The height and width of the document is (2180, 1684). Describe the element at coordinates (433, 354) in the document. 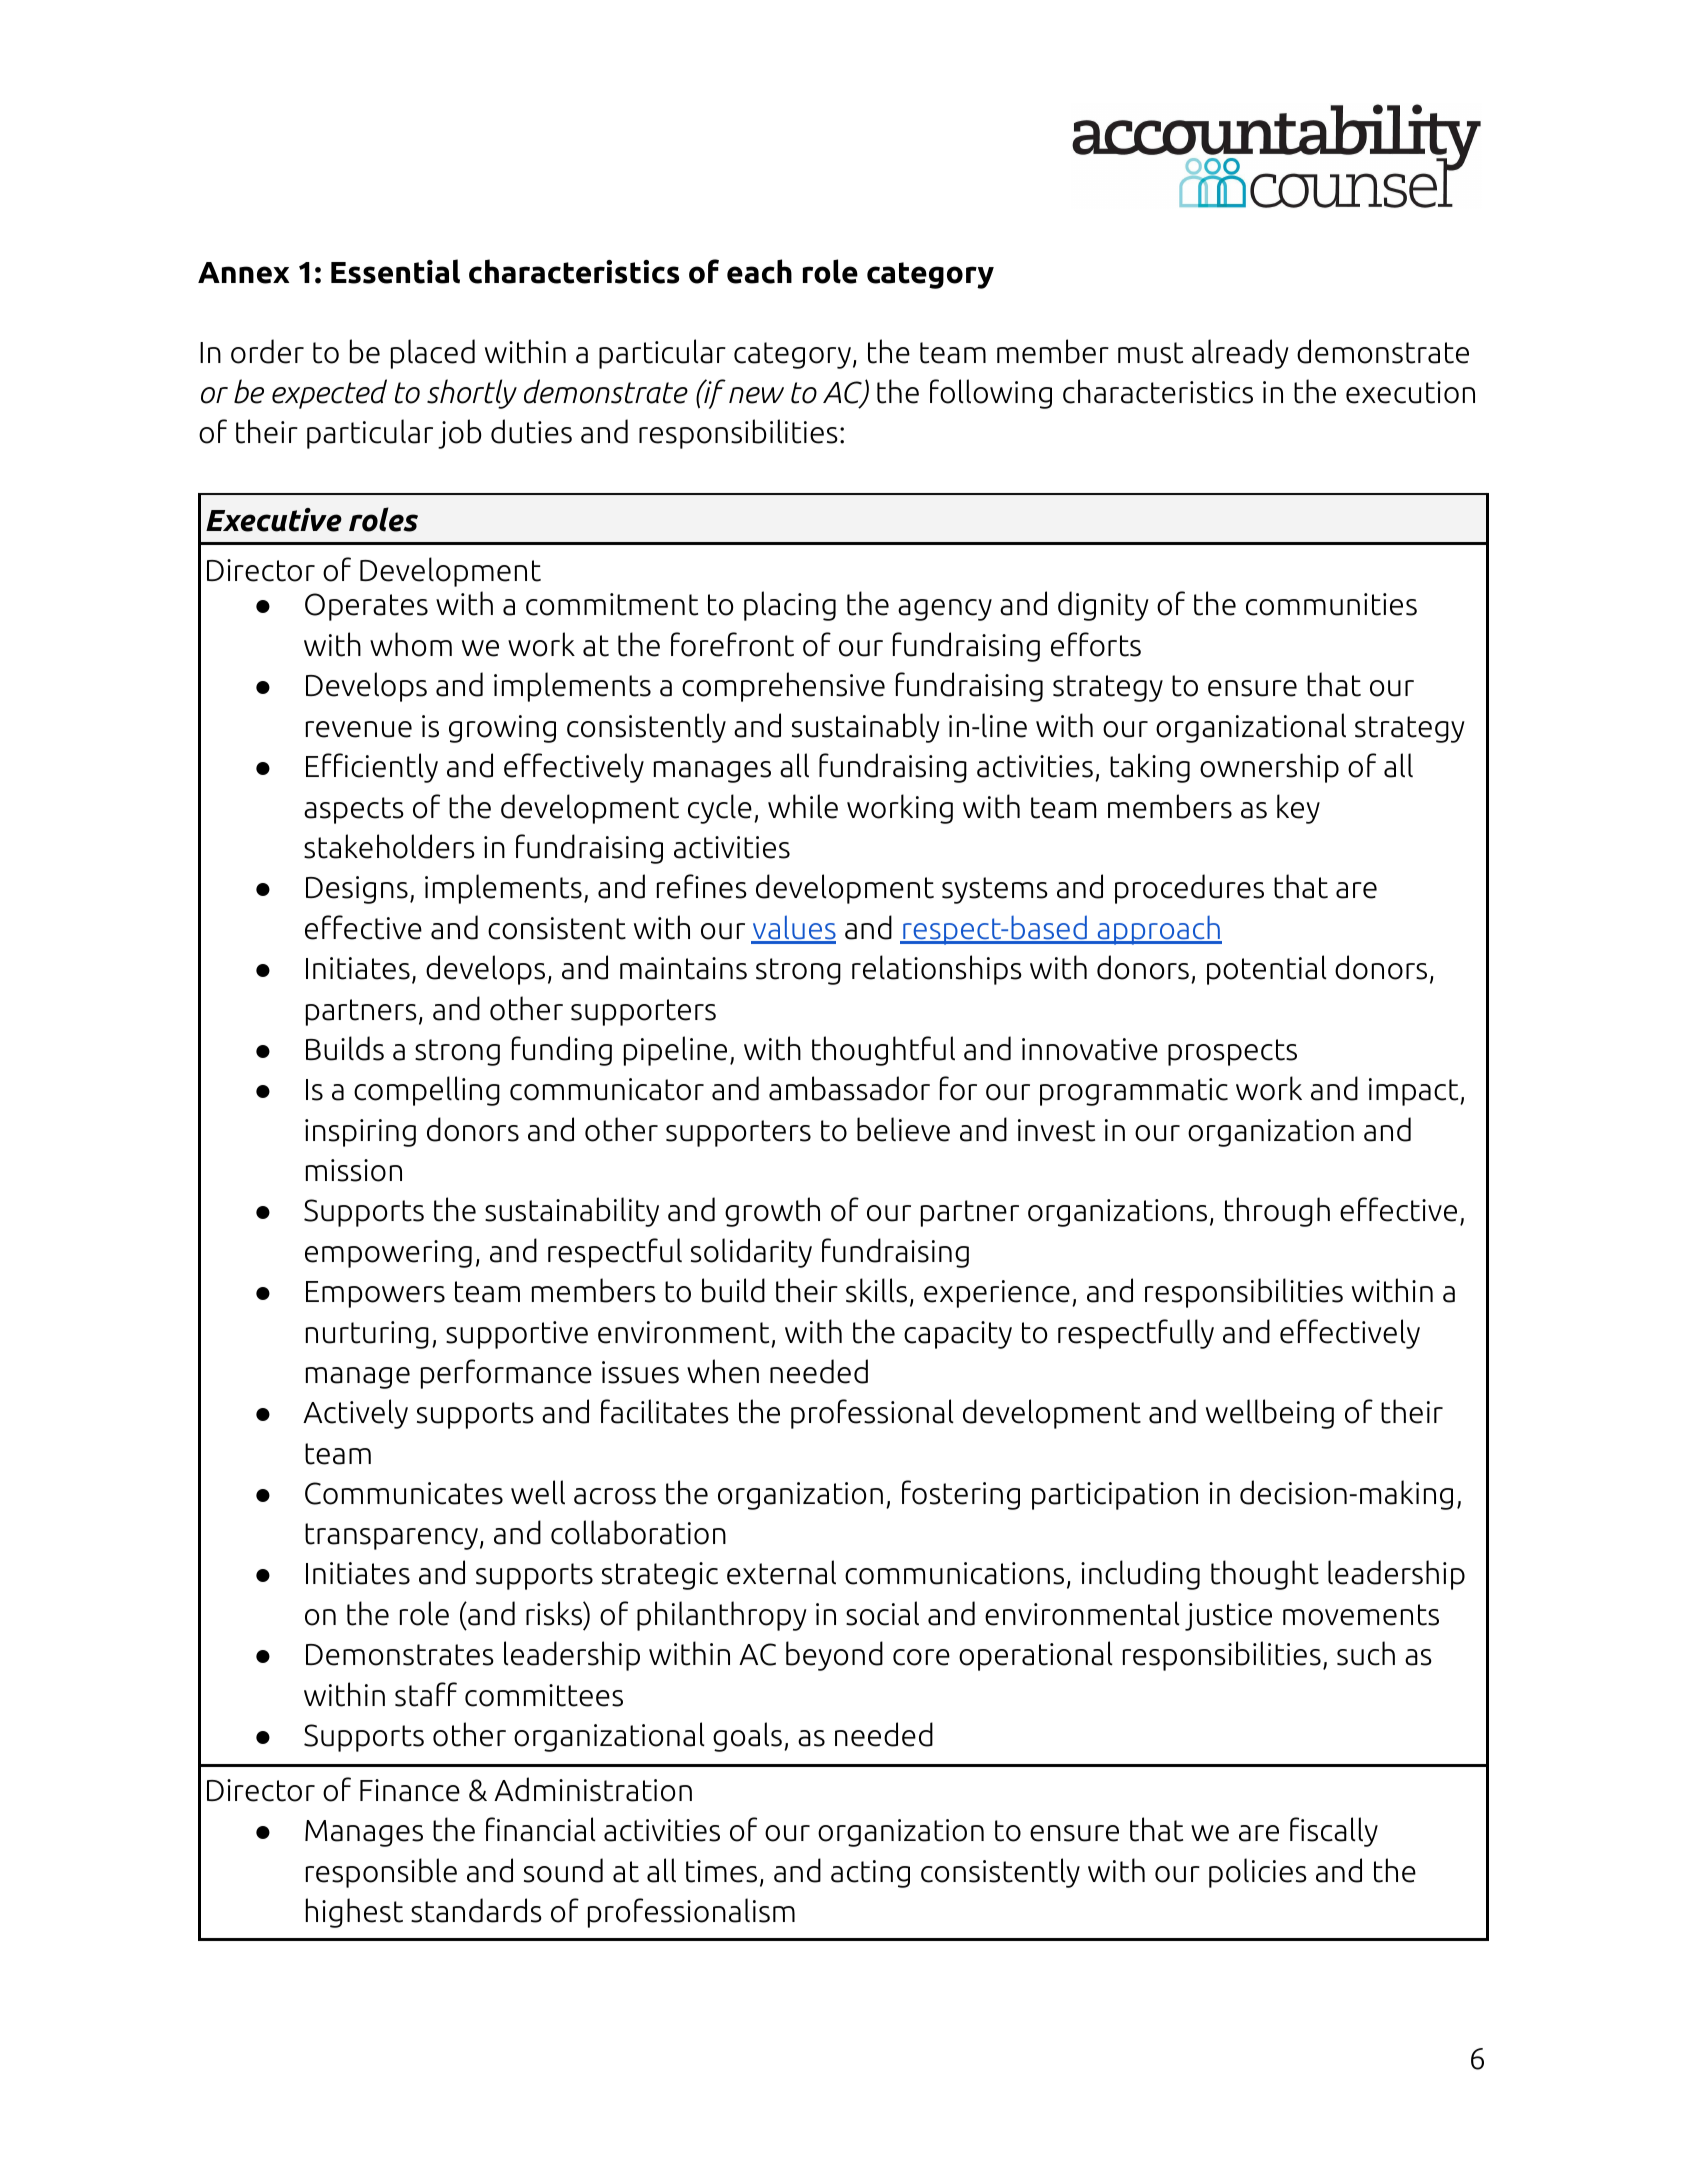

I see `placed` at that location.
